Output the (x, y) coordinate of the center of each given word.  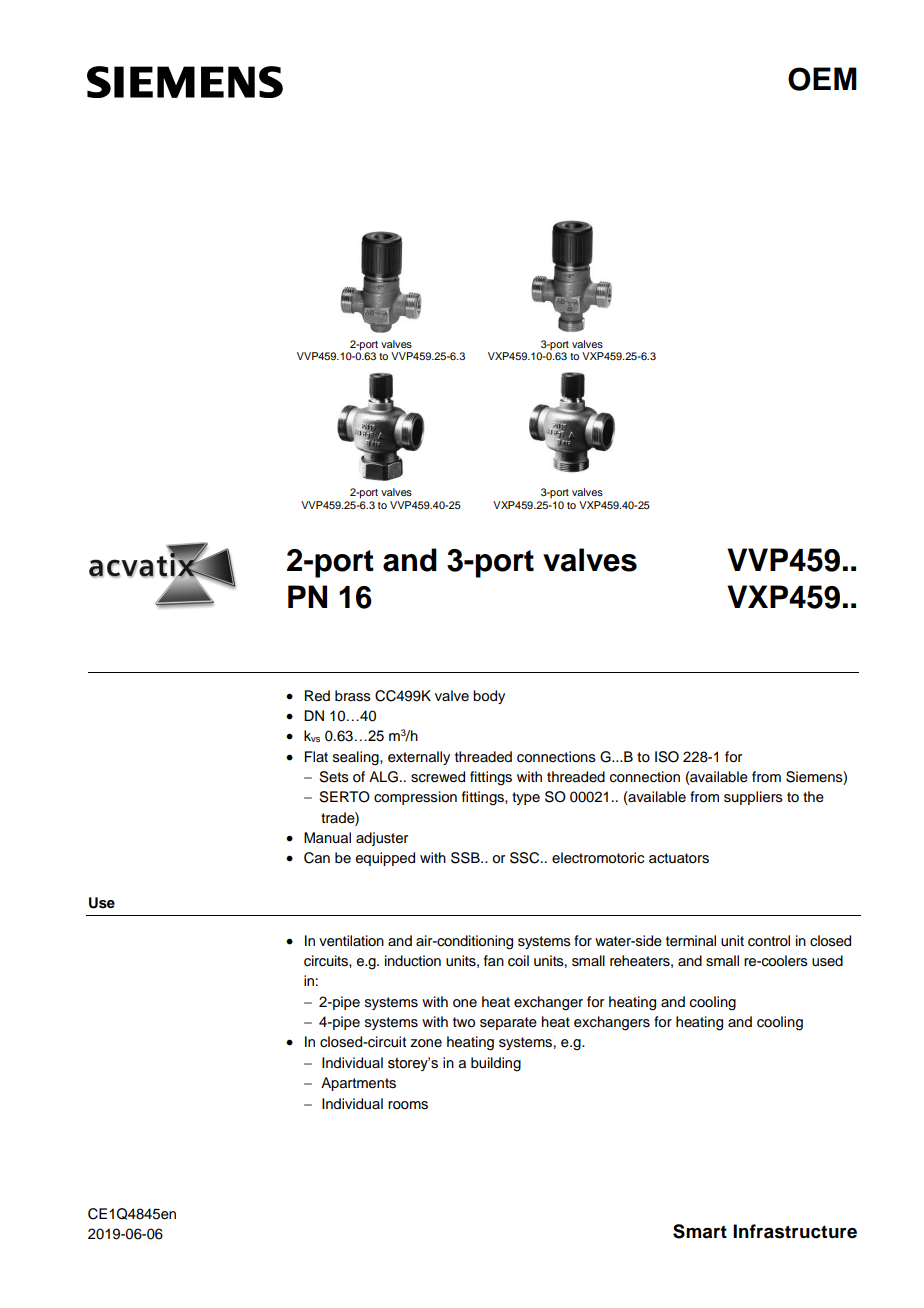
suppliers (753, 798)
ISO (667, 757)
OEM (822, 79)
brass (353, 696)
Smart (700, 1231)
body (489, 697)
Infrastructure (795, 1231)
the (813, 797)
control (769, 941)
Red (317, 696)
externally (419, 758)
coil (518, 961)
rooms (408, 1105)
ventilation (351, 941)
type (526, 798)
